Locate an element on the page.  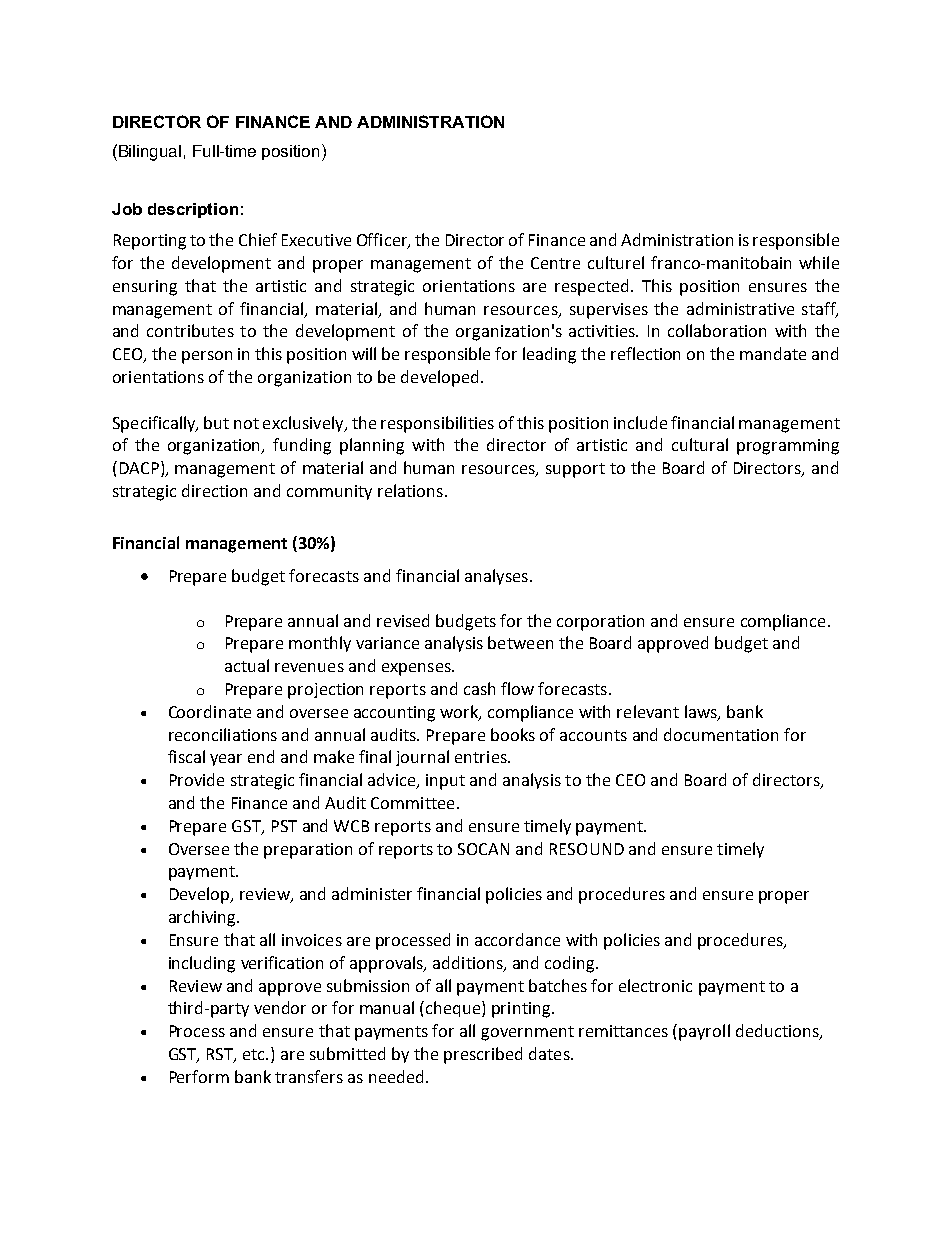
corporation is located at coordinates (600, 623).
